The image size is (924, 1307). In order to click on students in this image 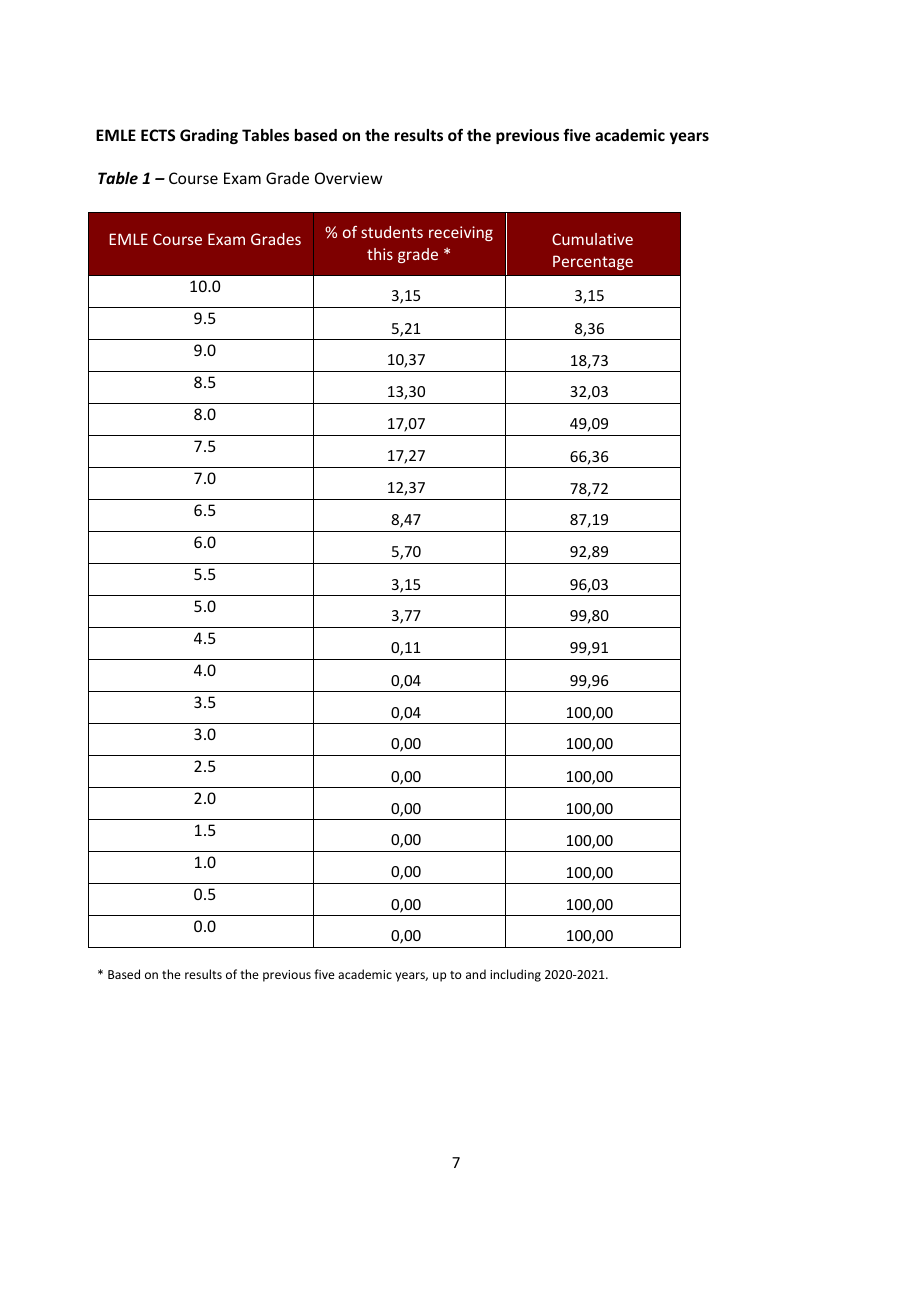, I will do `click(392, 232)`.
